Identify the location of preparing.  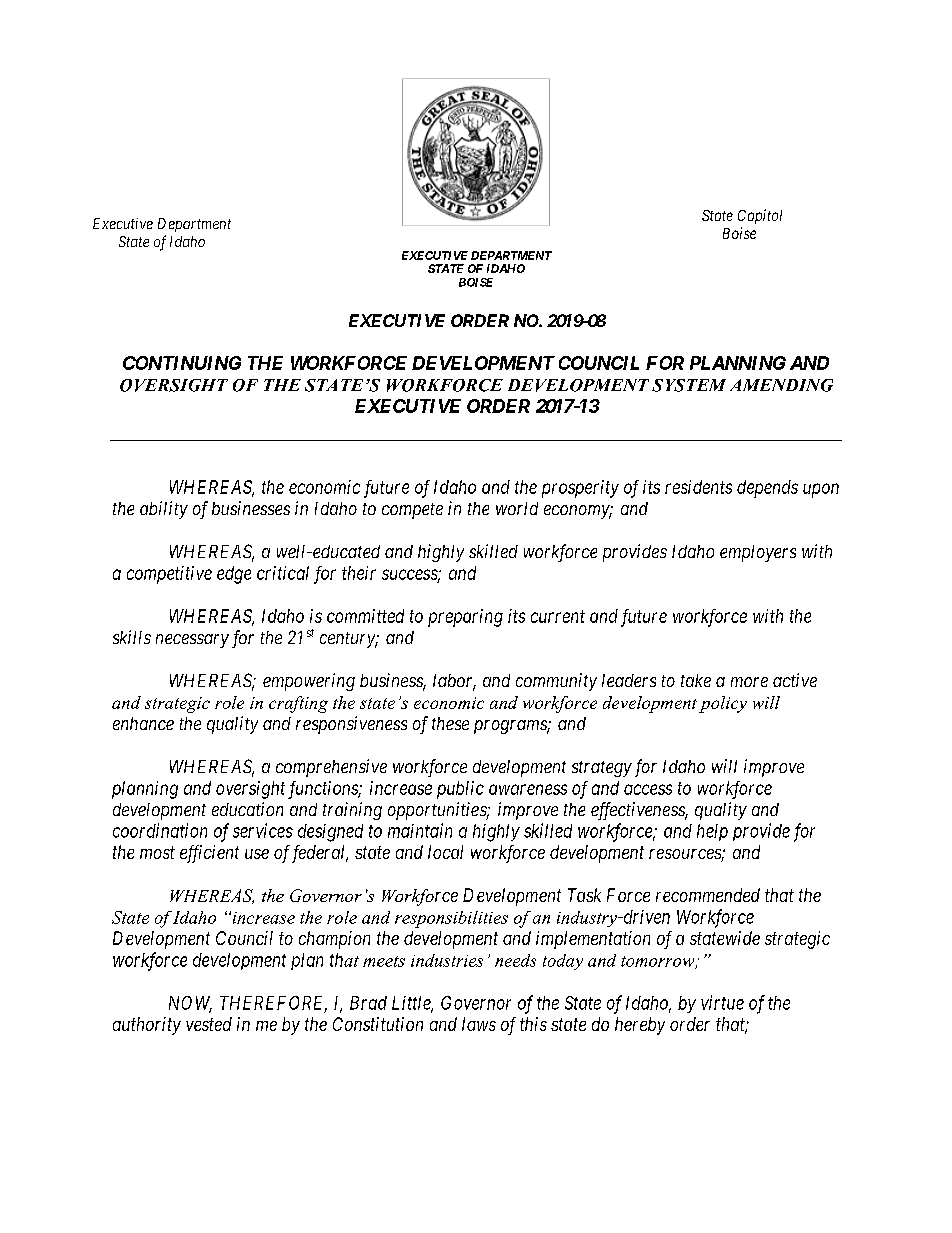
(465, 618).
